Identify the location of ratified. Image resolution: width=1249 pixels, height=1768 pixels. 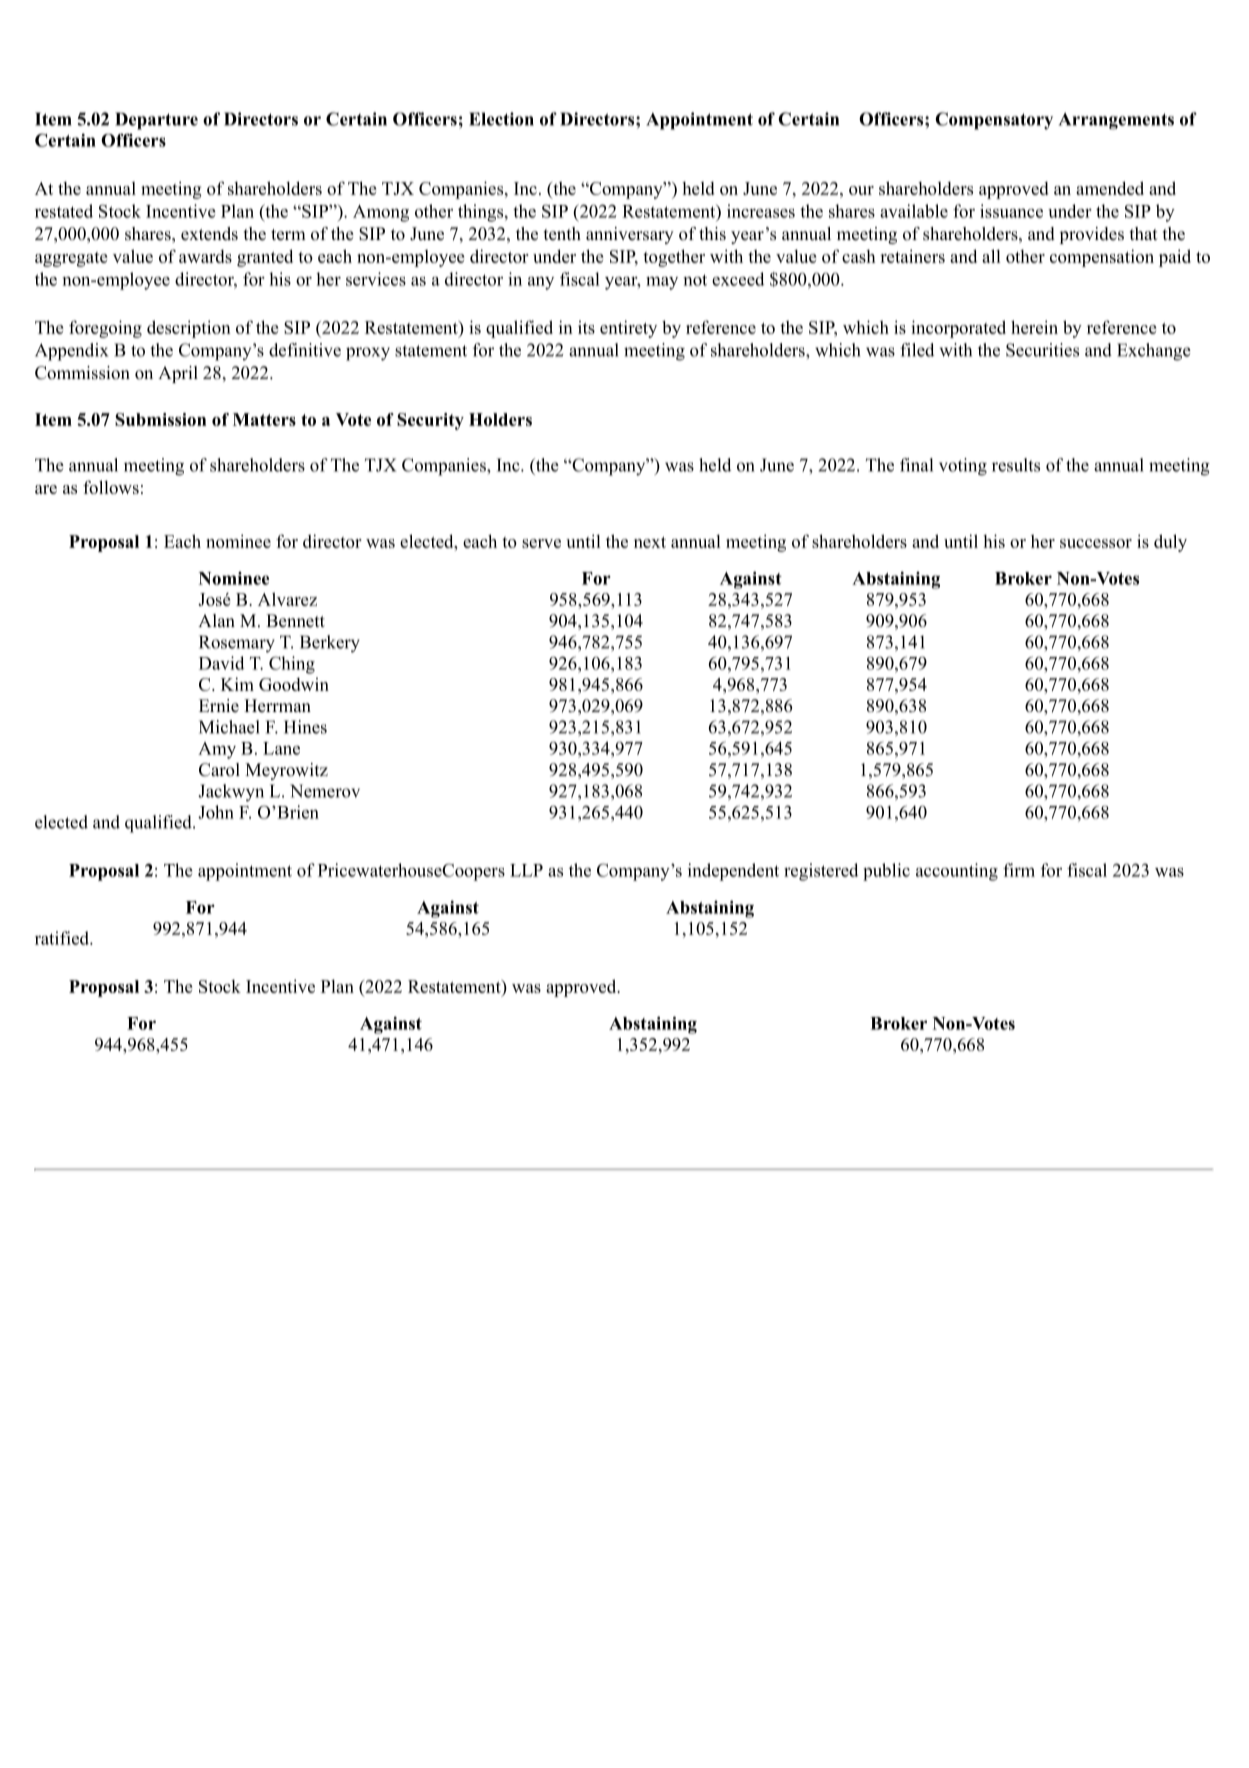
(63, 938).
